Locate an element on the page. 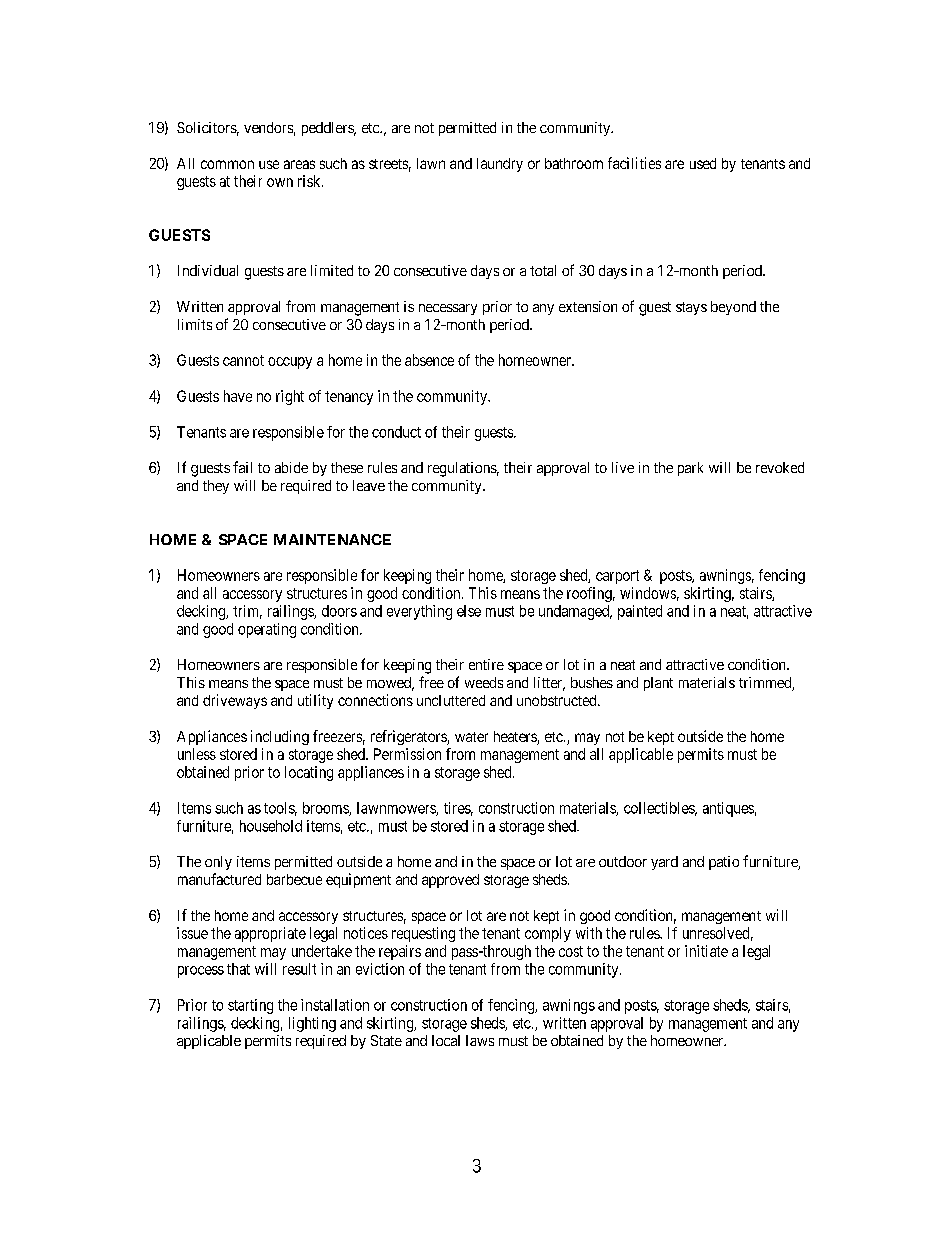 The height and width of the document is (1233, 952). else is located at coordinates (469, 611).
